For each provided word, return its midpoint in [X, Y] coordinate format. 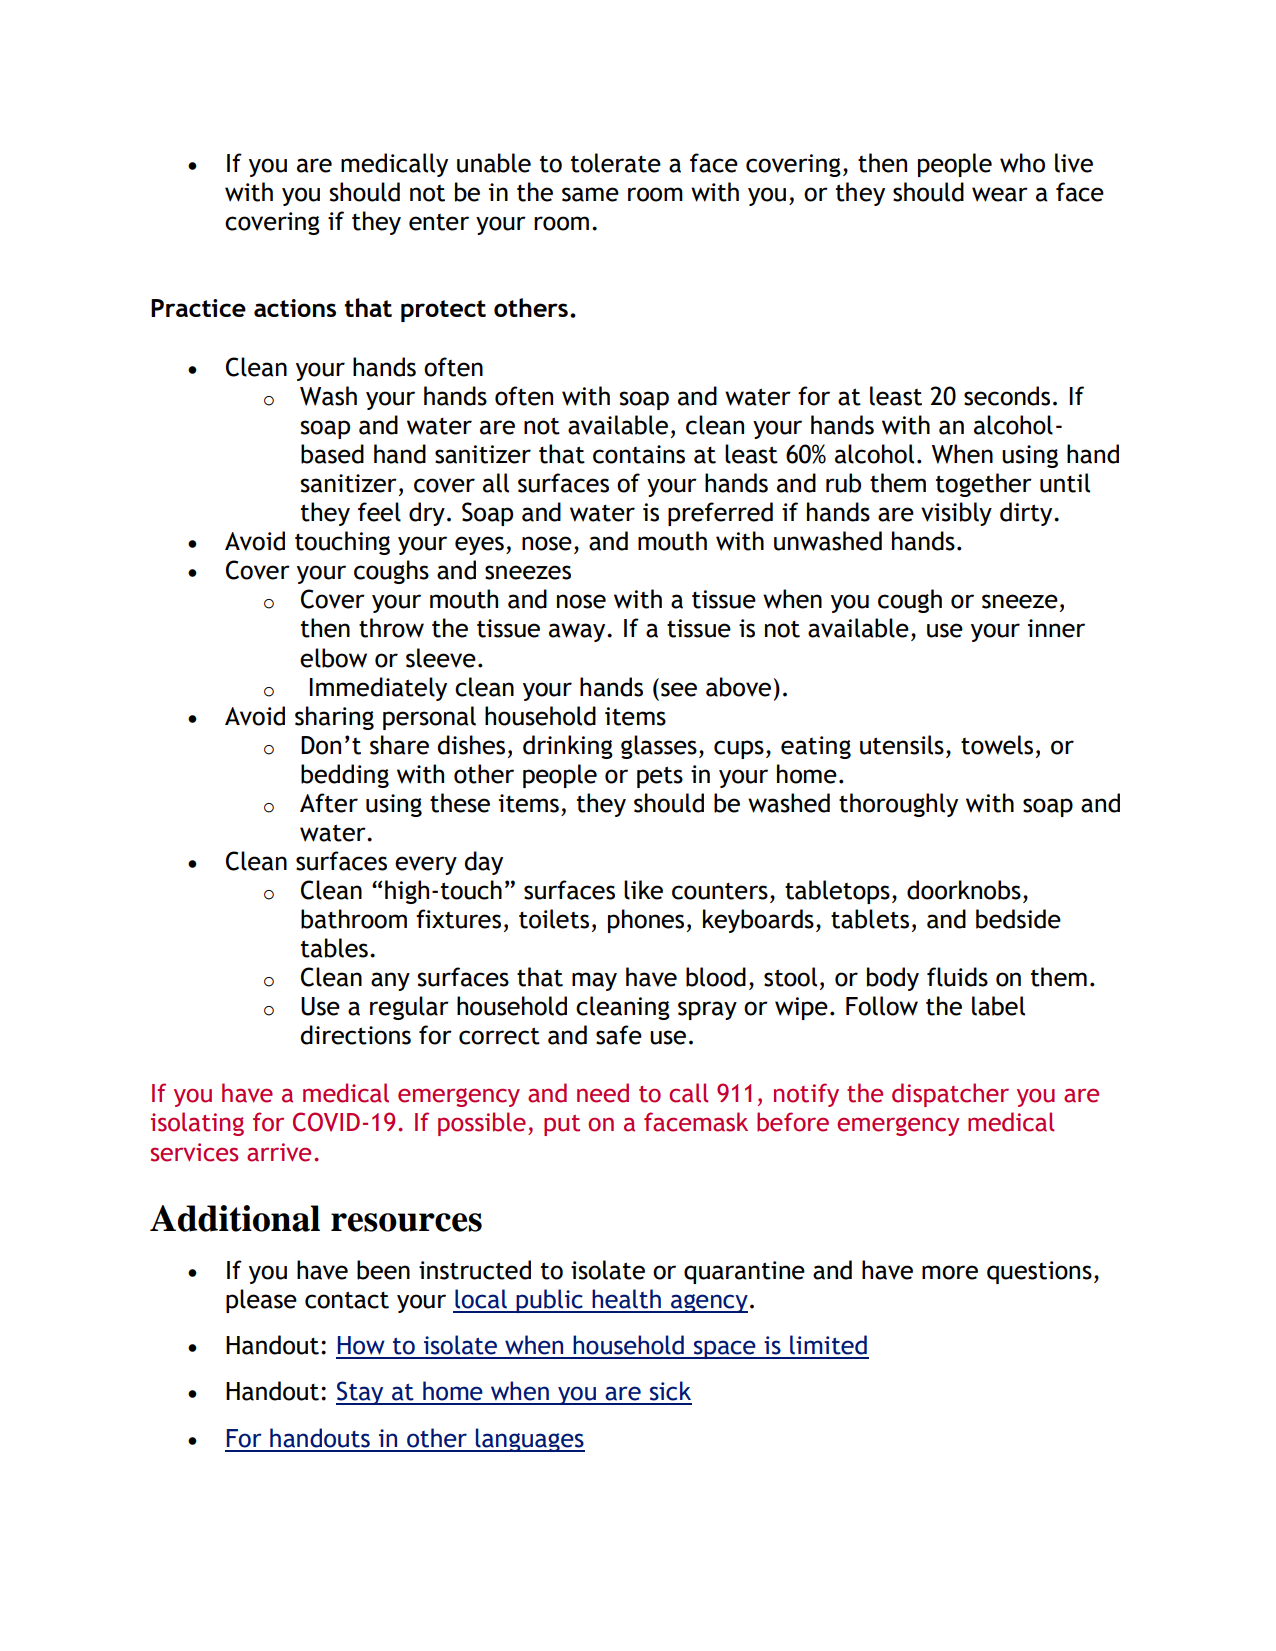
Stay [361, 1393]
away [578, 632]
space [724, 1349]
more [950, 1272]
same [590, 194]
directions [356, 1035]
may [594, 981]
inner [1056, 628]
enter [439, 222]
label [998, 1006]
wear [1000, 194]
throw [391, 628]
